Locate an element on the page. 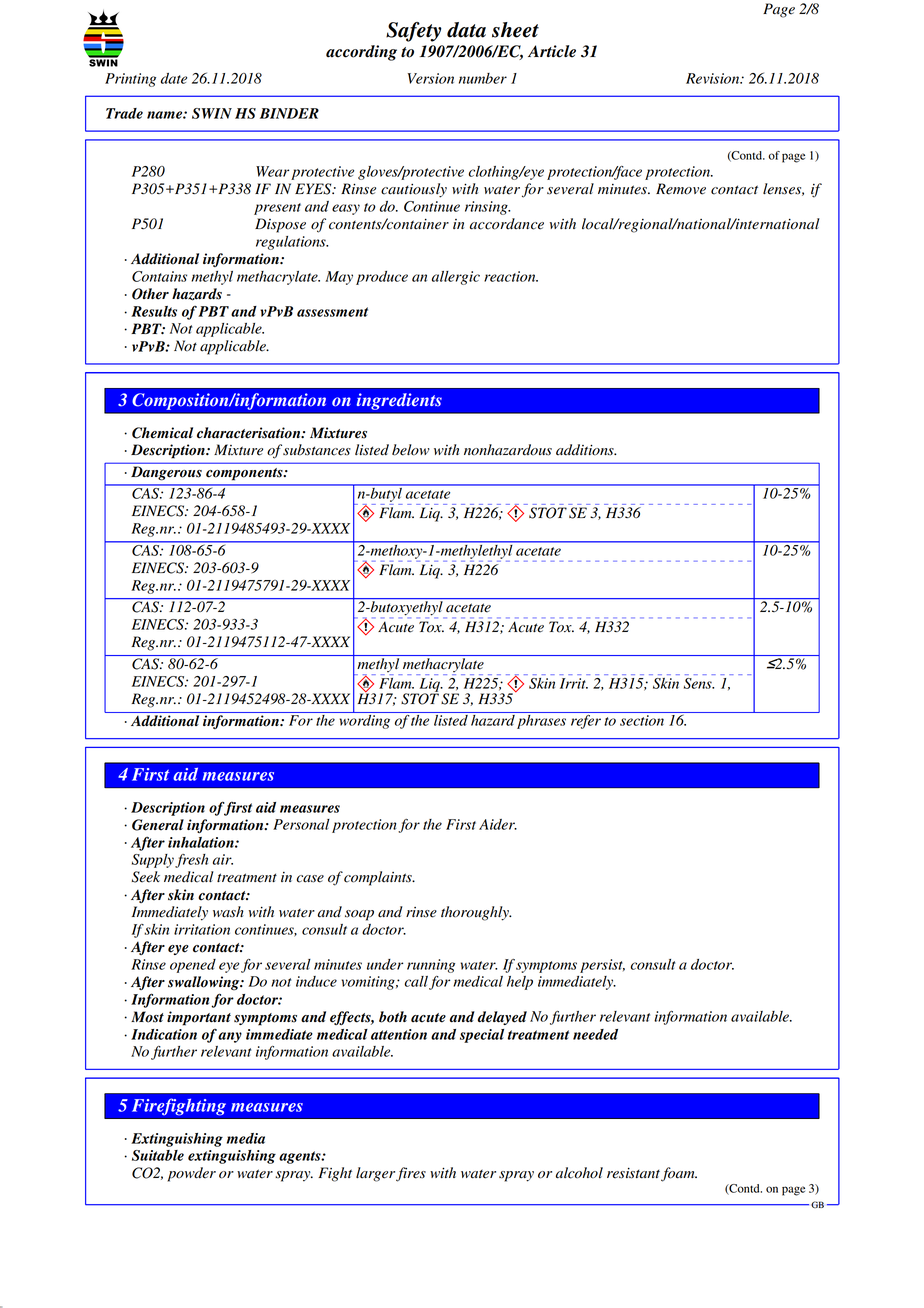 This page has height=1308, width=924. persist is located at coordinates (602, 966).
